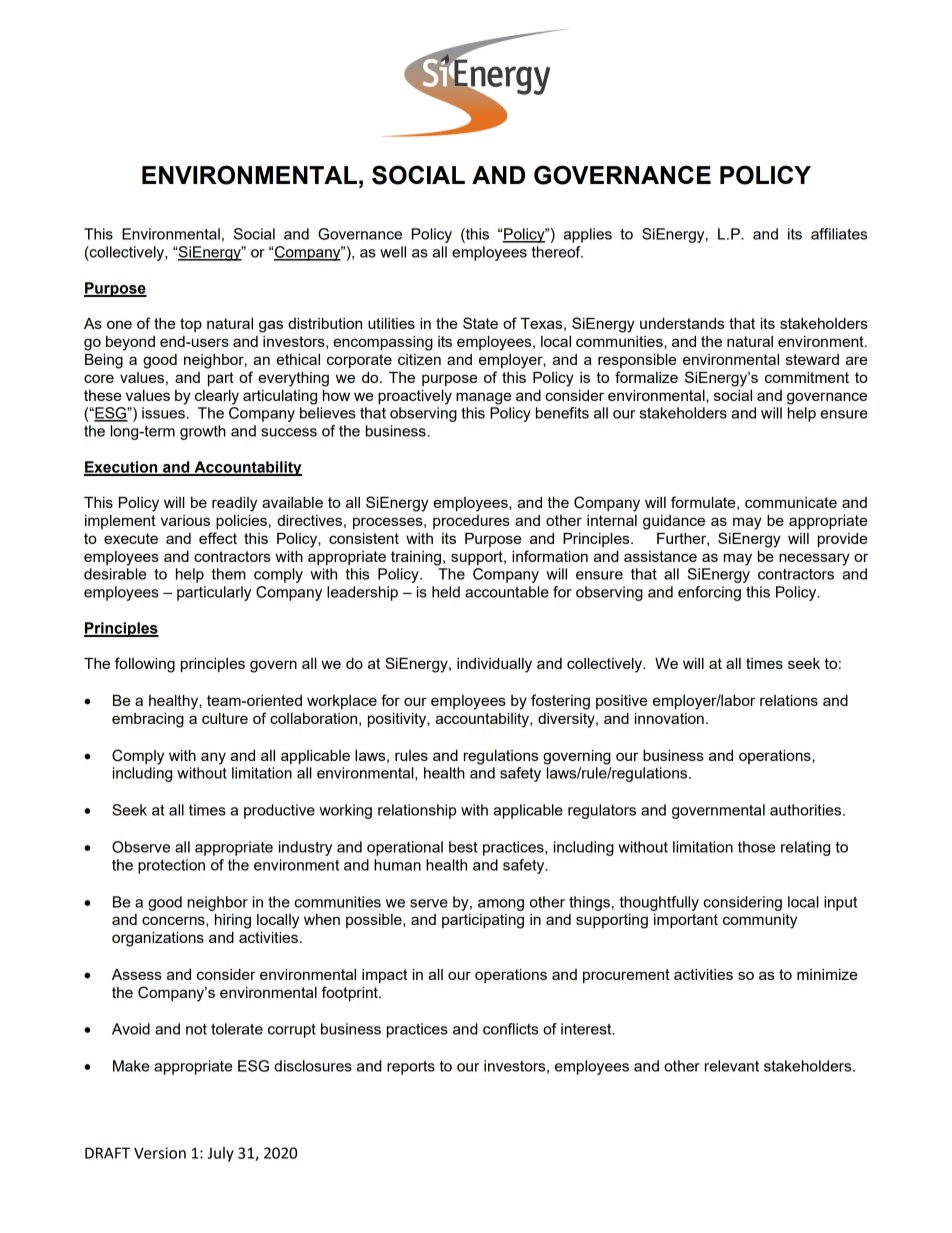 The width and height of the image is (952, 1233). I want to click on culture, so click(225, 718).
